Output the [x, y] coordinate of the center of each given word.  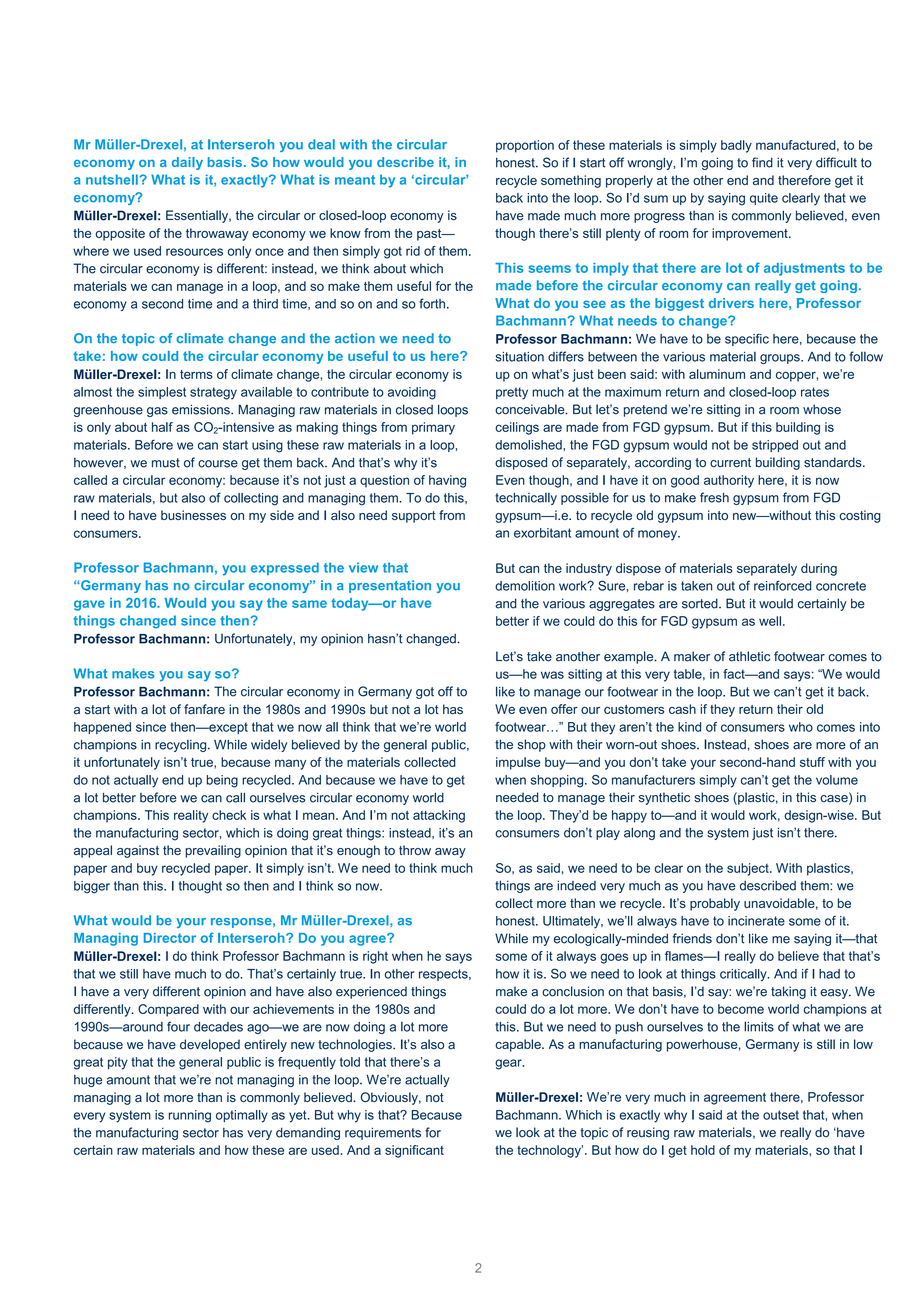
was [552, 675]
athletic [749, 656]
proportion [525, 146]
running [190, 1116]
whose [822, 409]
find [762, 162]
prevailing [213, 851]
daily [187, 163]
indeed [576, 885]
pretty [512, 393]
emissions [202, 410]
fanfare [204, 709]
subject [749, 869]
